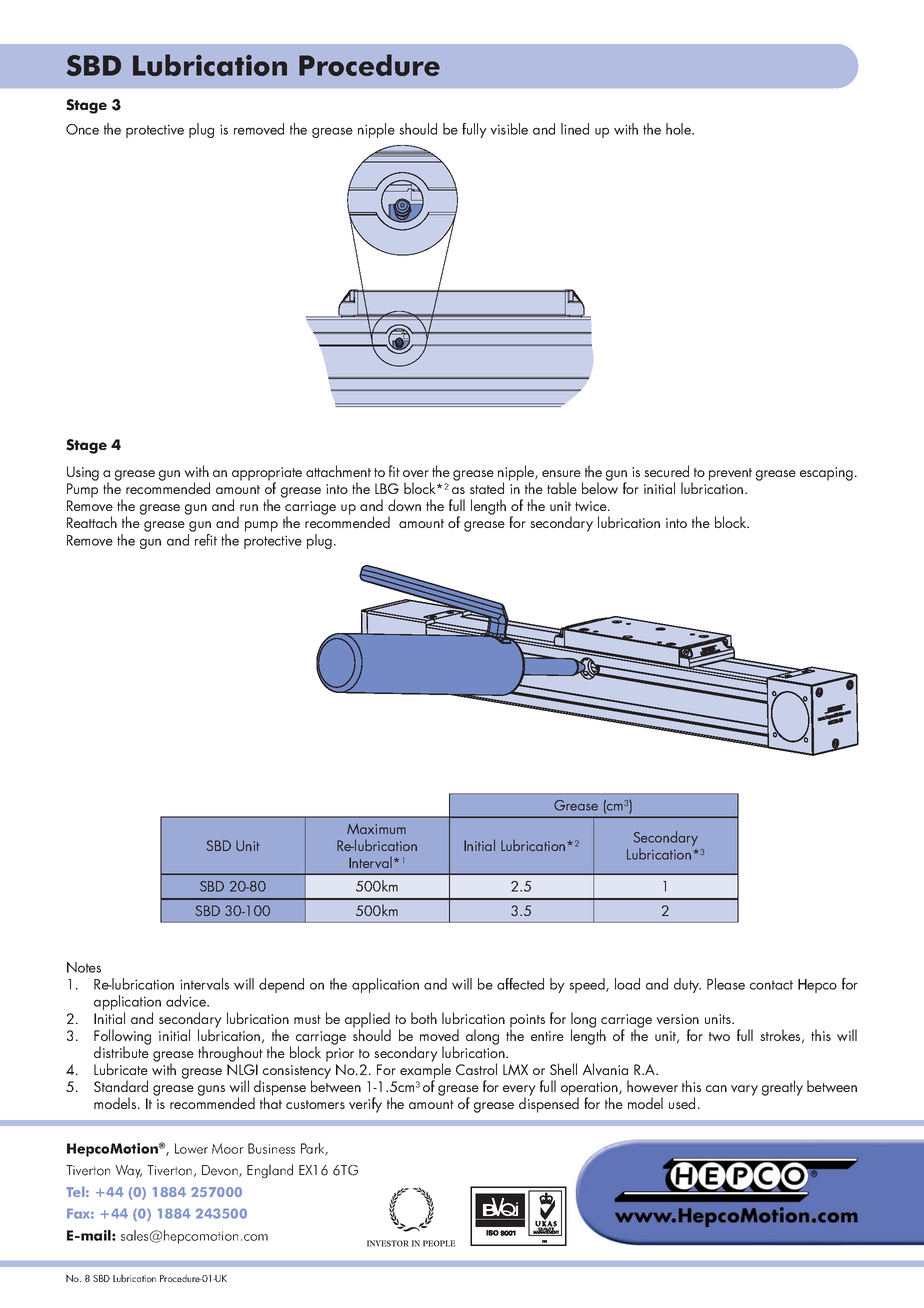 The width and height of the image is (924, 1308). I want to click on affected, so click(520, 984).
